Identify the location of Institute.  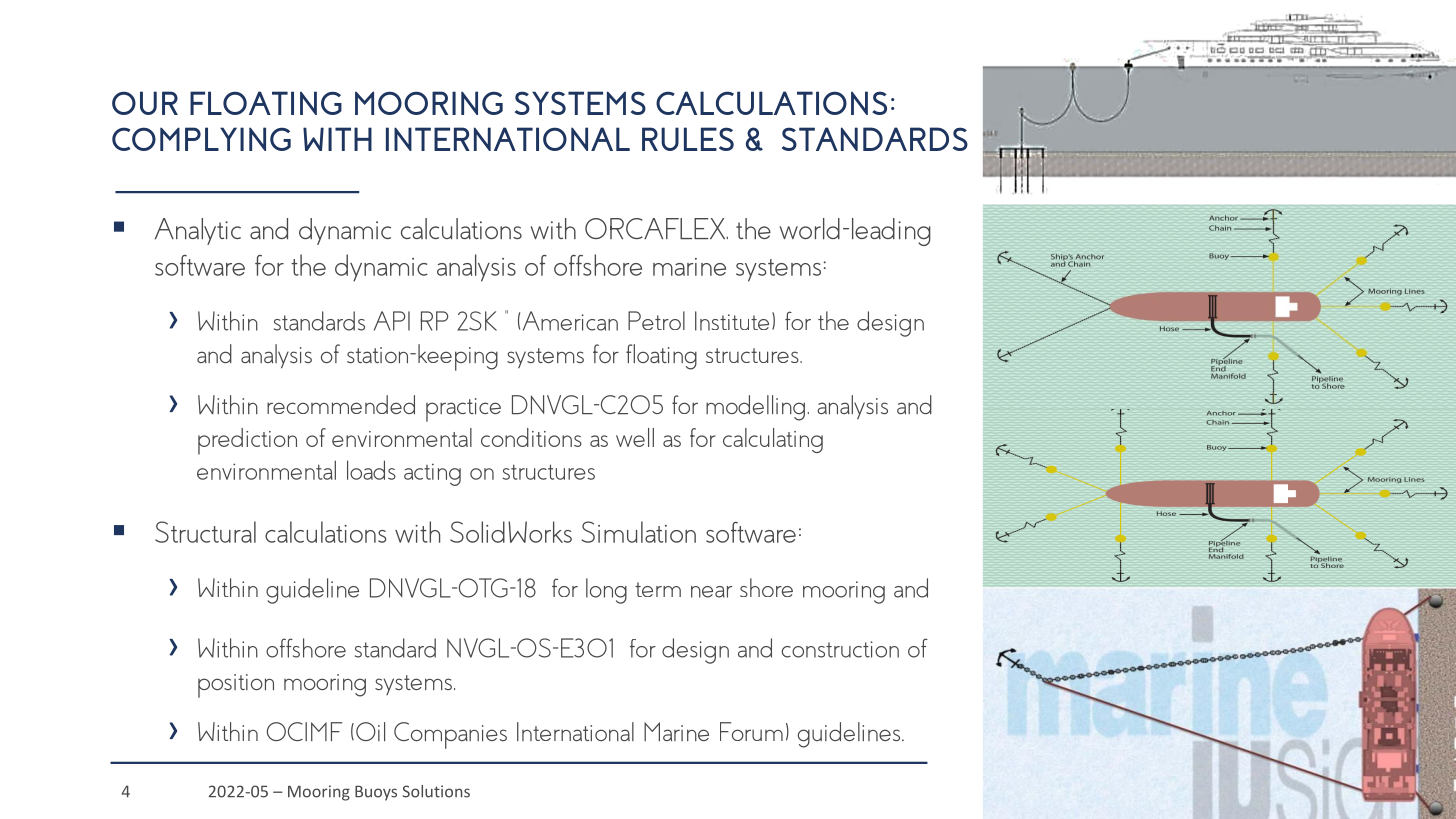
(732, 321).
